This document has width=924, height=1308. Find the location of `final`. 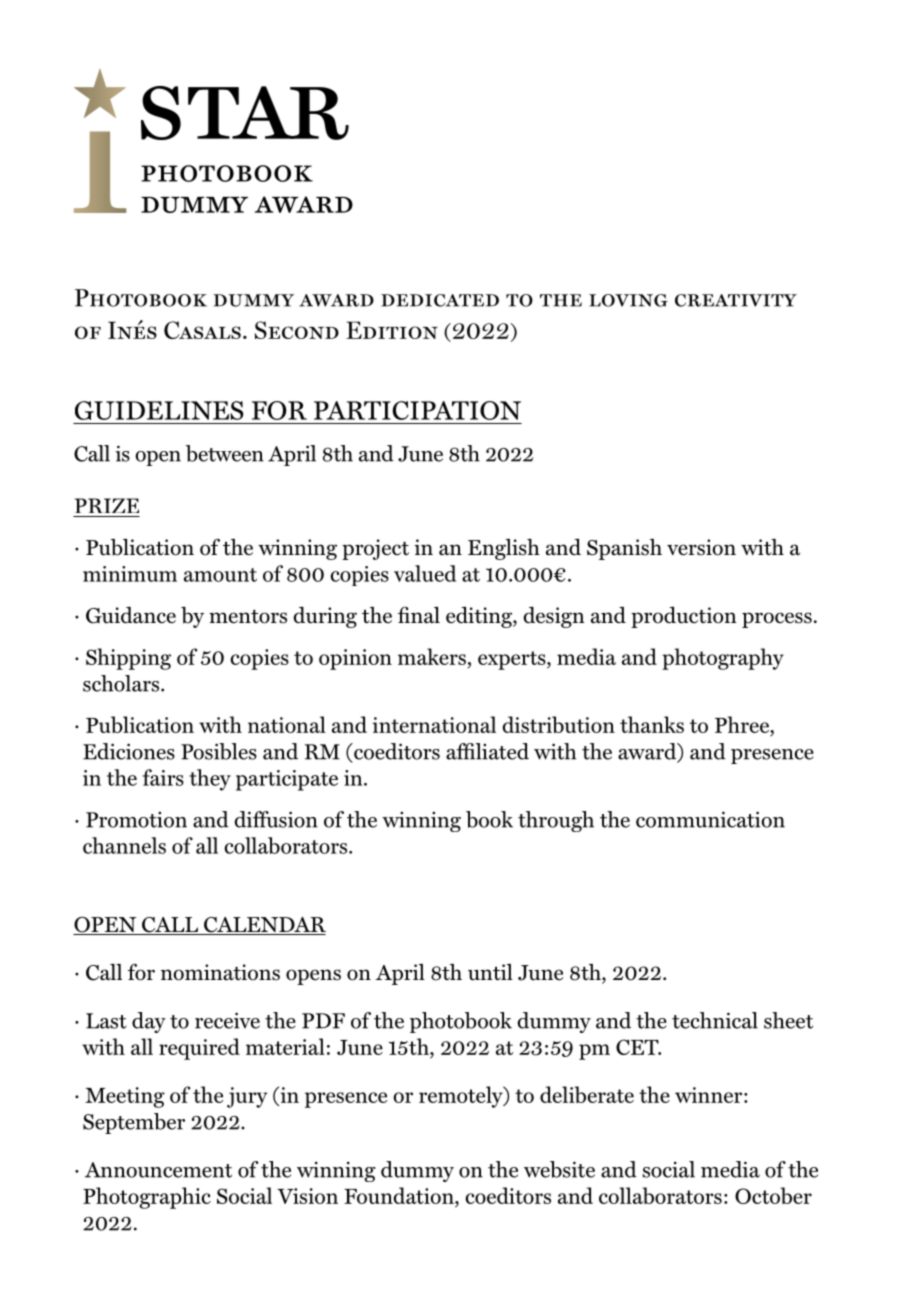

final is located at coordinates (419, 615).
